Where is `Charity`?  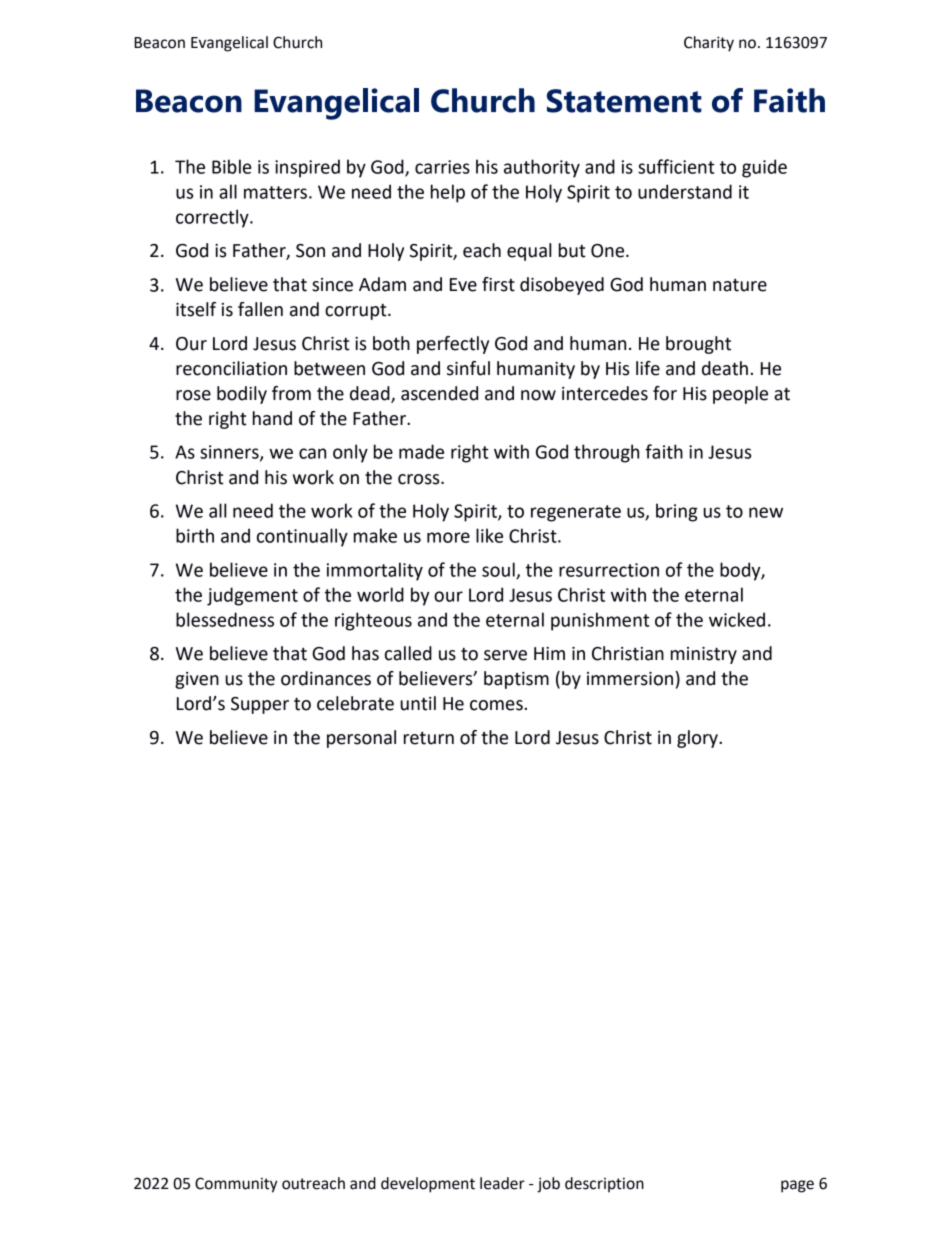
Charity is located at coordinates (709, 44).
